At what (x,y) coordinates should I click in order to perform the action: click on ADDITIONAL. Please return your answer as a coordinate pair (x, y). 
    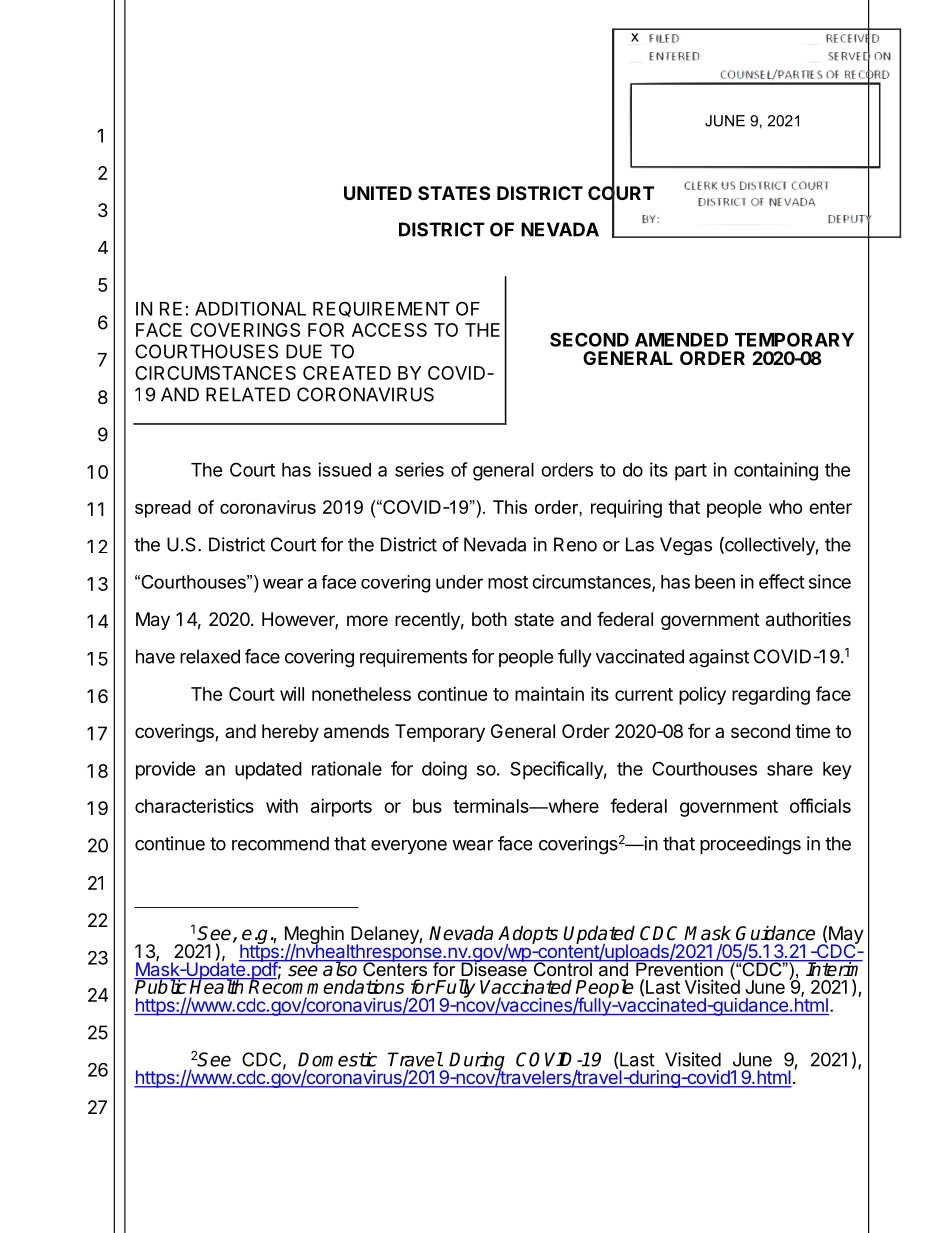
    Looking at the image, I should click on (250, 308).
